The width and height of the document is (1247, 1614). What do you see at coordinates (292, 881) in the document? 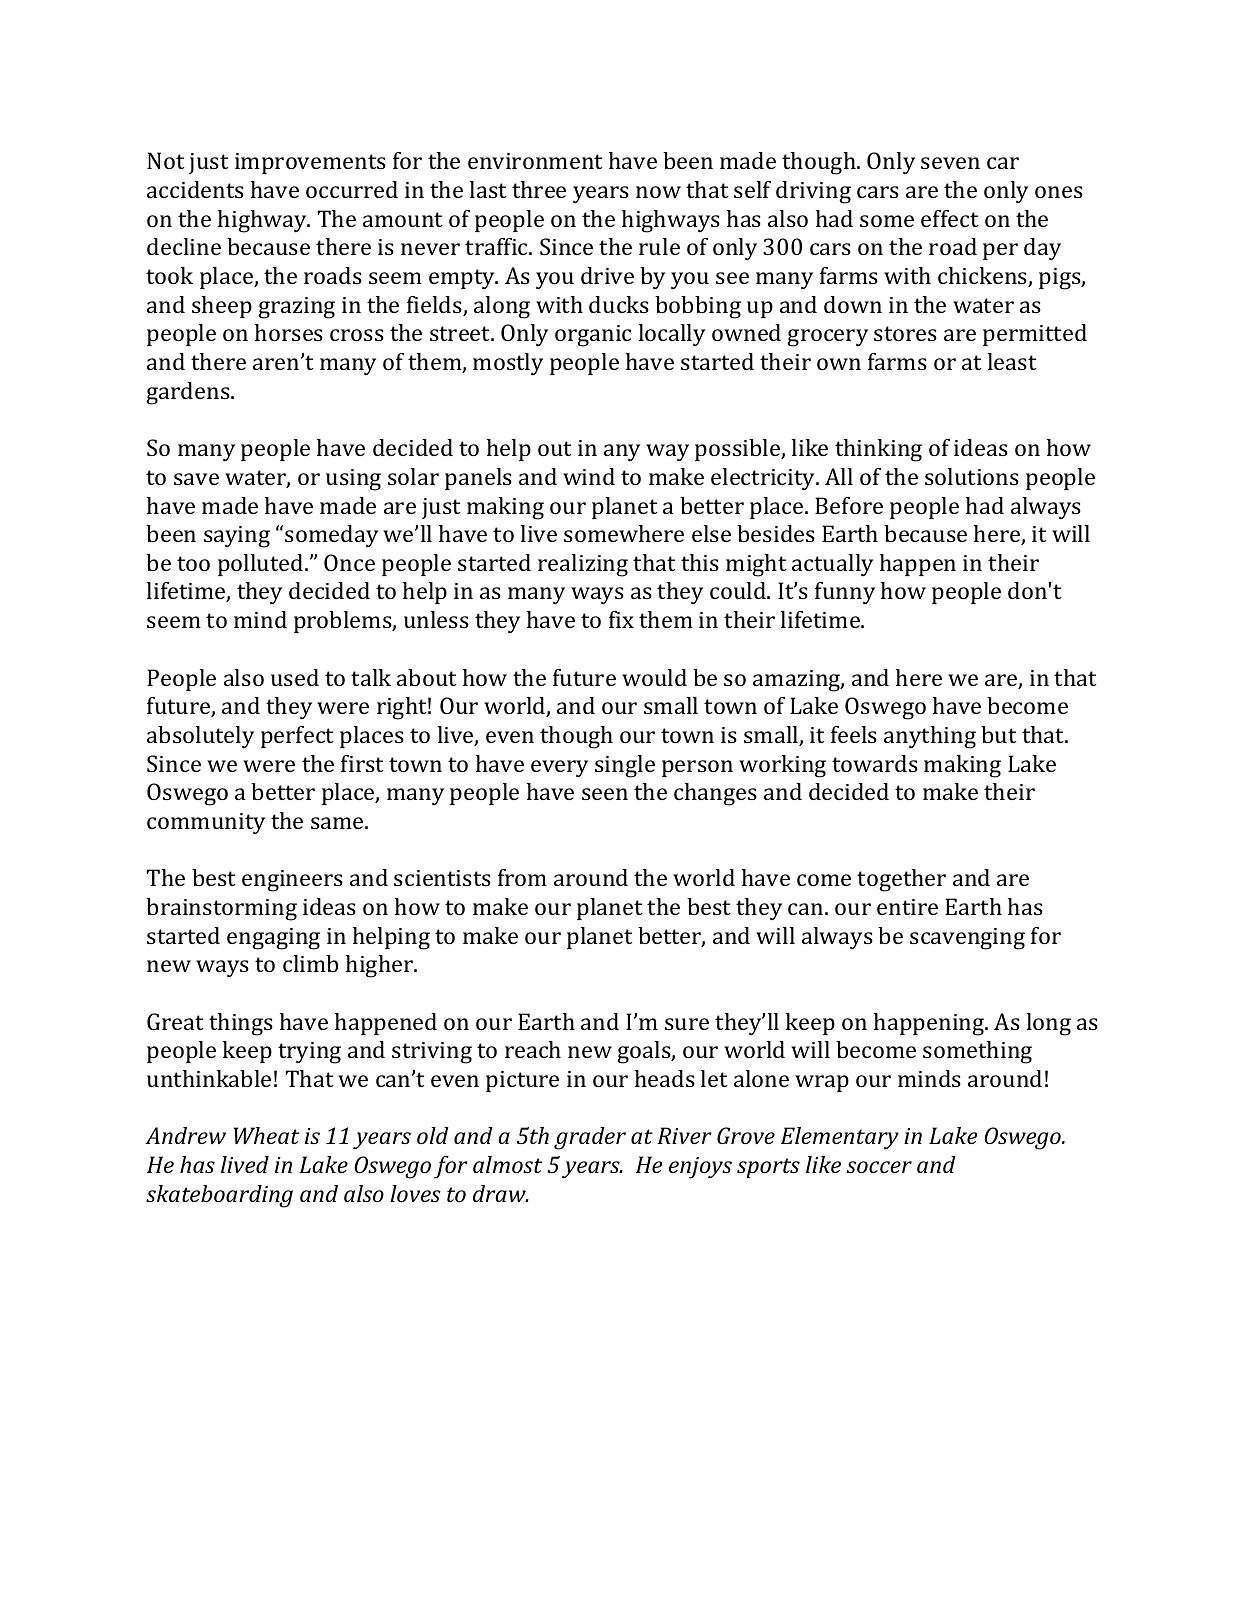
I see `engineers` at bounding box center [292, 881].
